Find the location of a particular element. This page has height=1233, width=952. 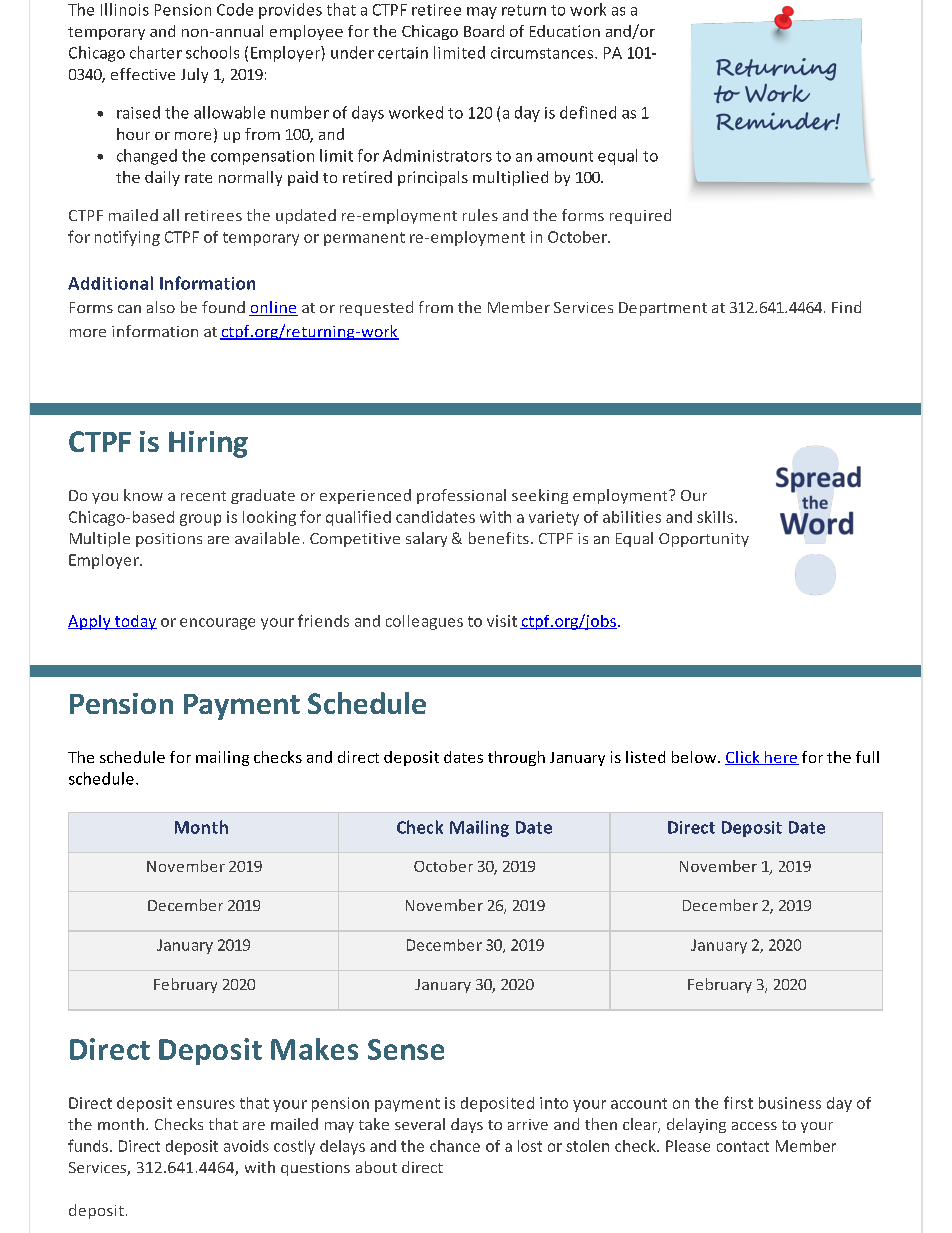

defined is located at coordinates (588, 112).
